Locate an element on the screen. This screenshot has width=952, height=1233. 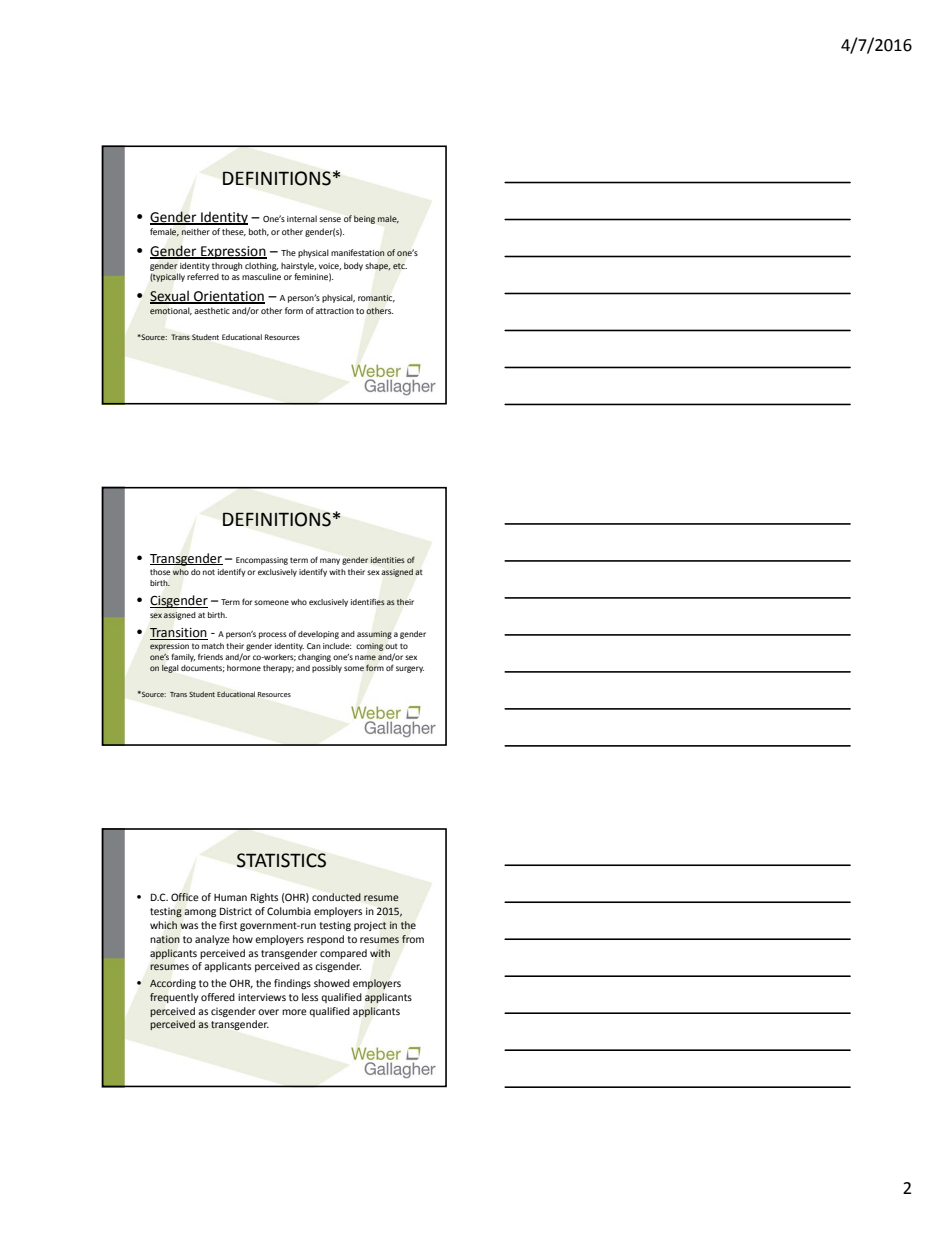
assuming is located at coordinates (374, 635).
